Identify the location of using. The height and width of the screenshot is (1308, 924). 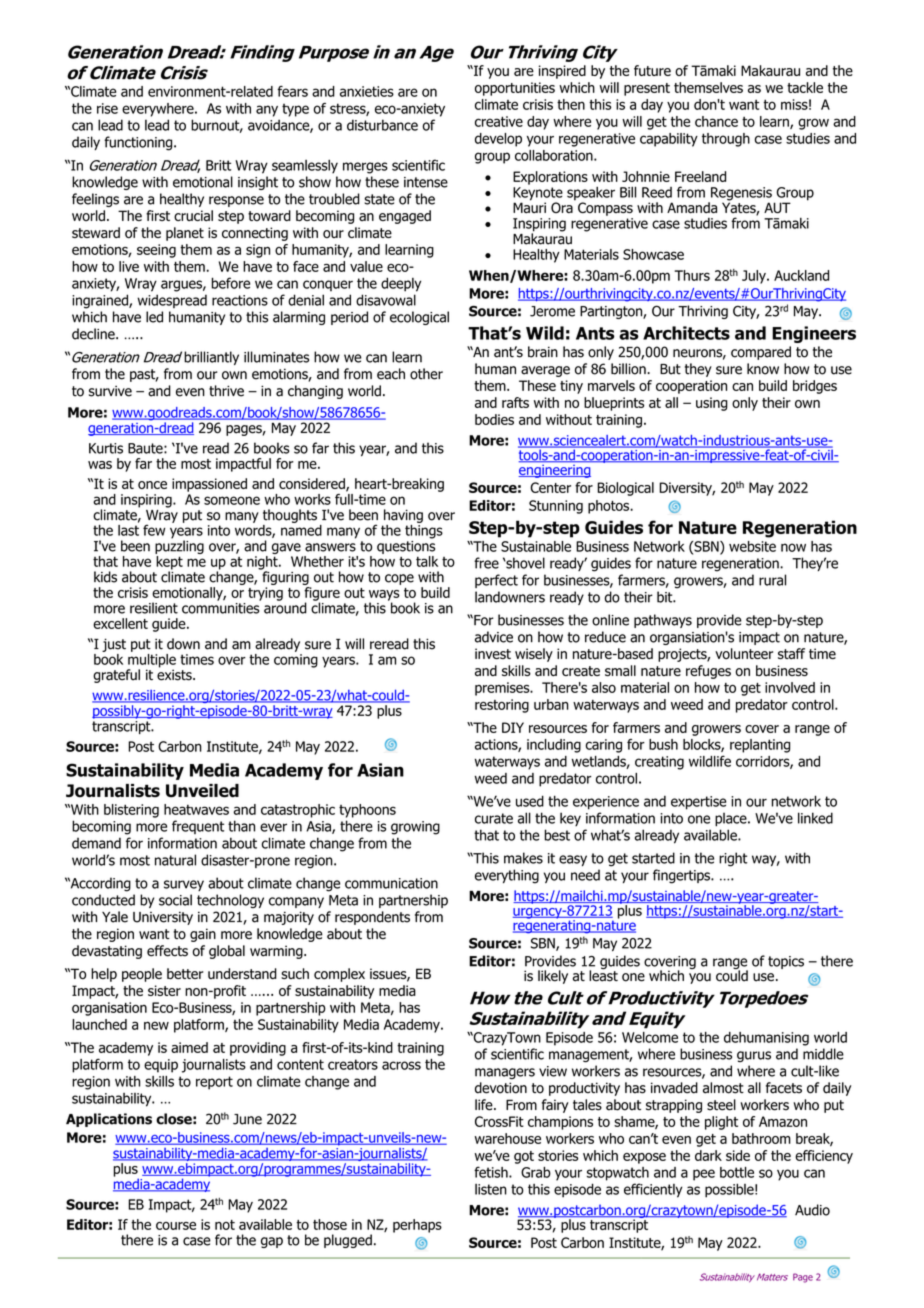
(712, 404).
